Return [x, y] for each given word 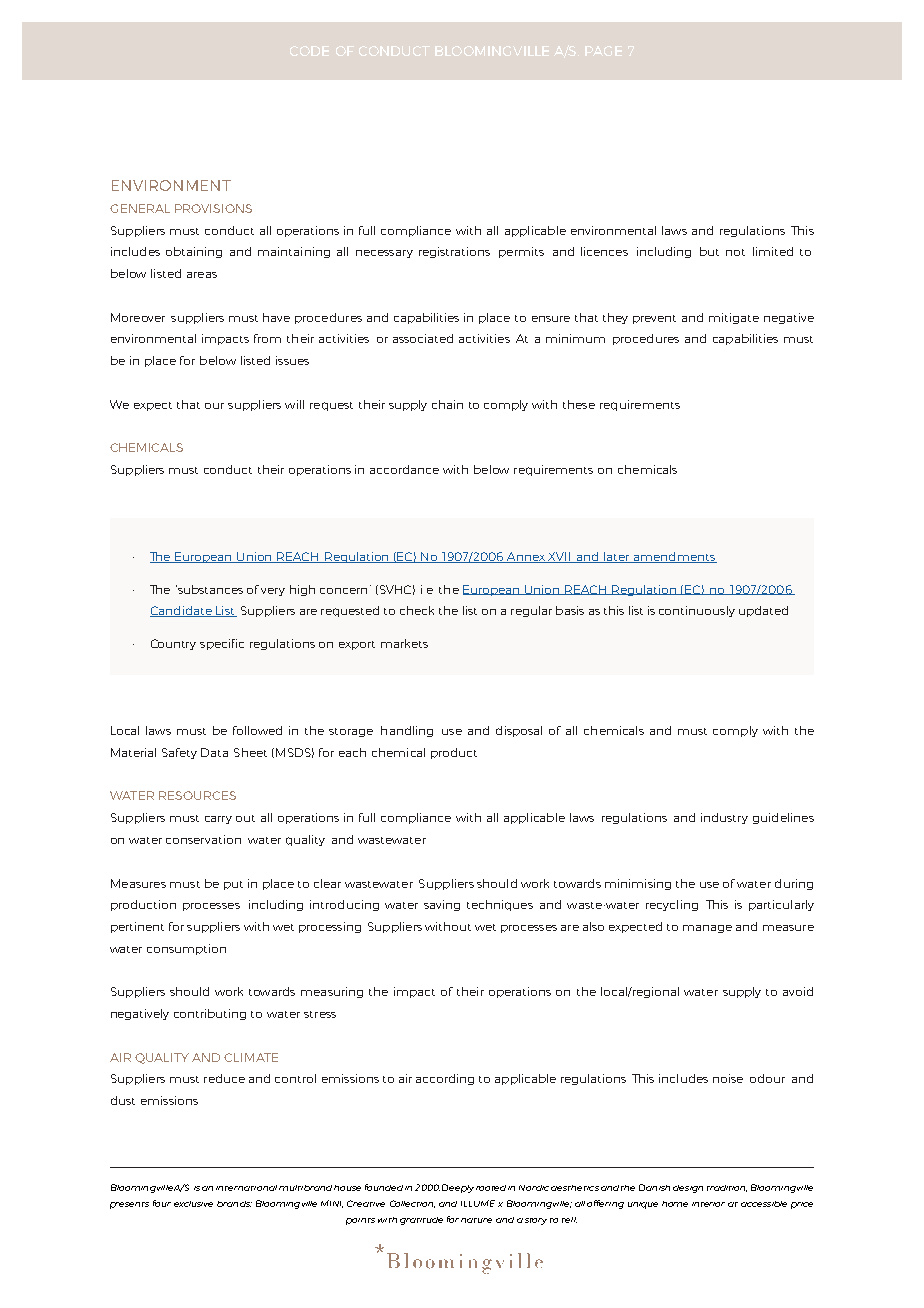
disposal [519, 731]
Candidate [182, 611]
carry [218, 820]
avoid [798, 991]
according [445, 1079]
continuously [697, 611]
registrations [454, 252]
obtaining [194, 252]
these [579, 404]
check [417, 610]
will [294, 404]
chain [447, 404]
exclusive [193, 1204]
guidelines [783, 818]
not [735, 252]
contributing [210, 1014]
